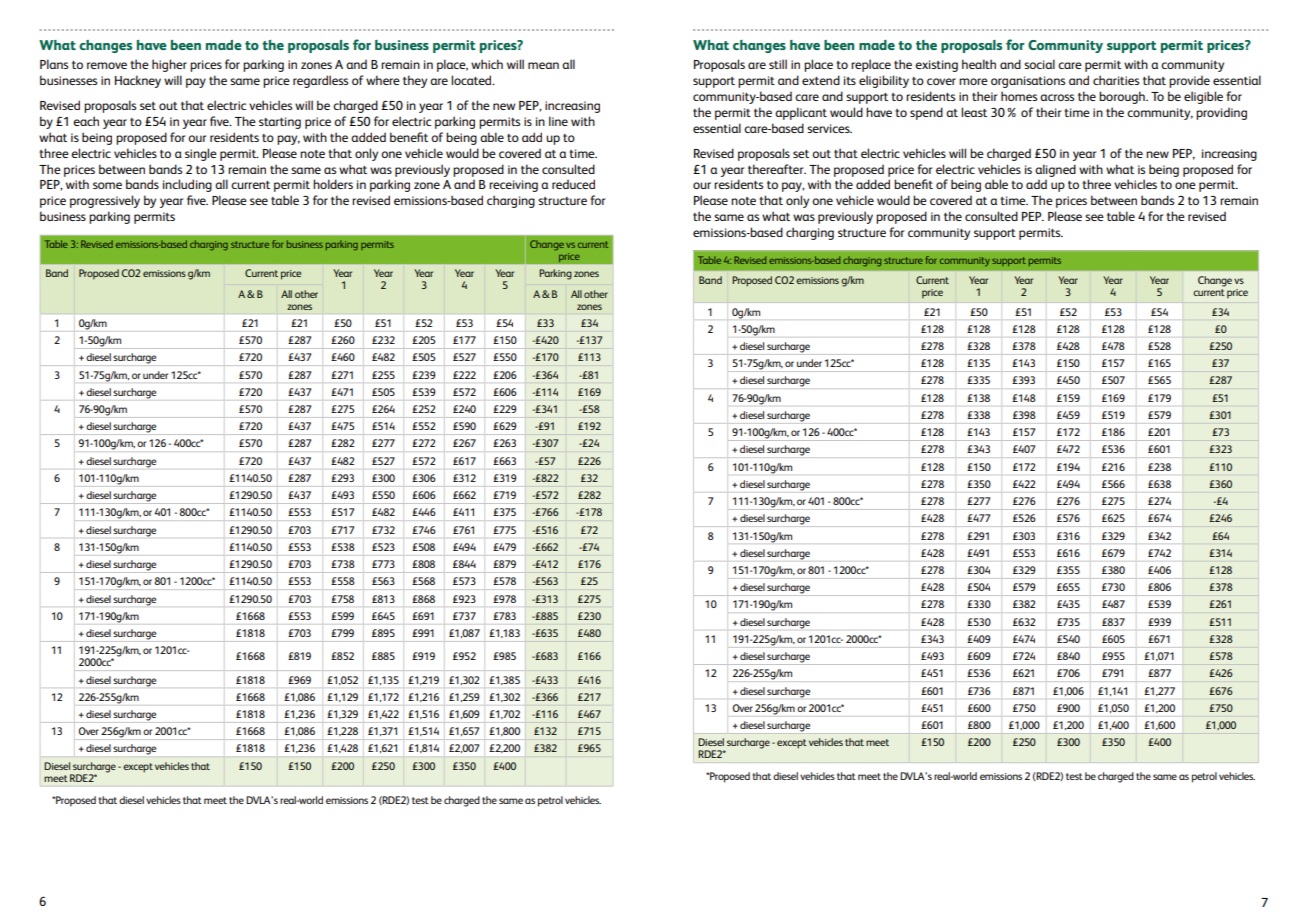 This document has height=924, width=1308. I want to click on receiving, so click(513, 186).
